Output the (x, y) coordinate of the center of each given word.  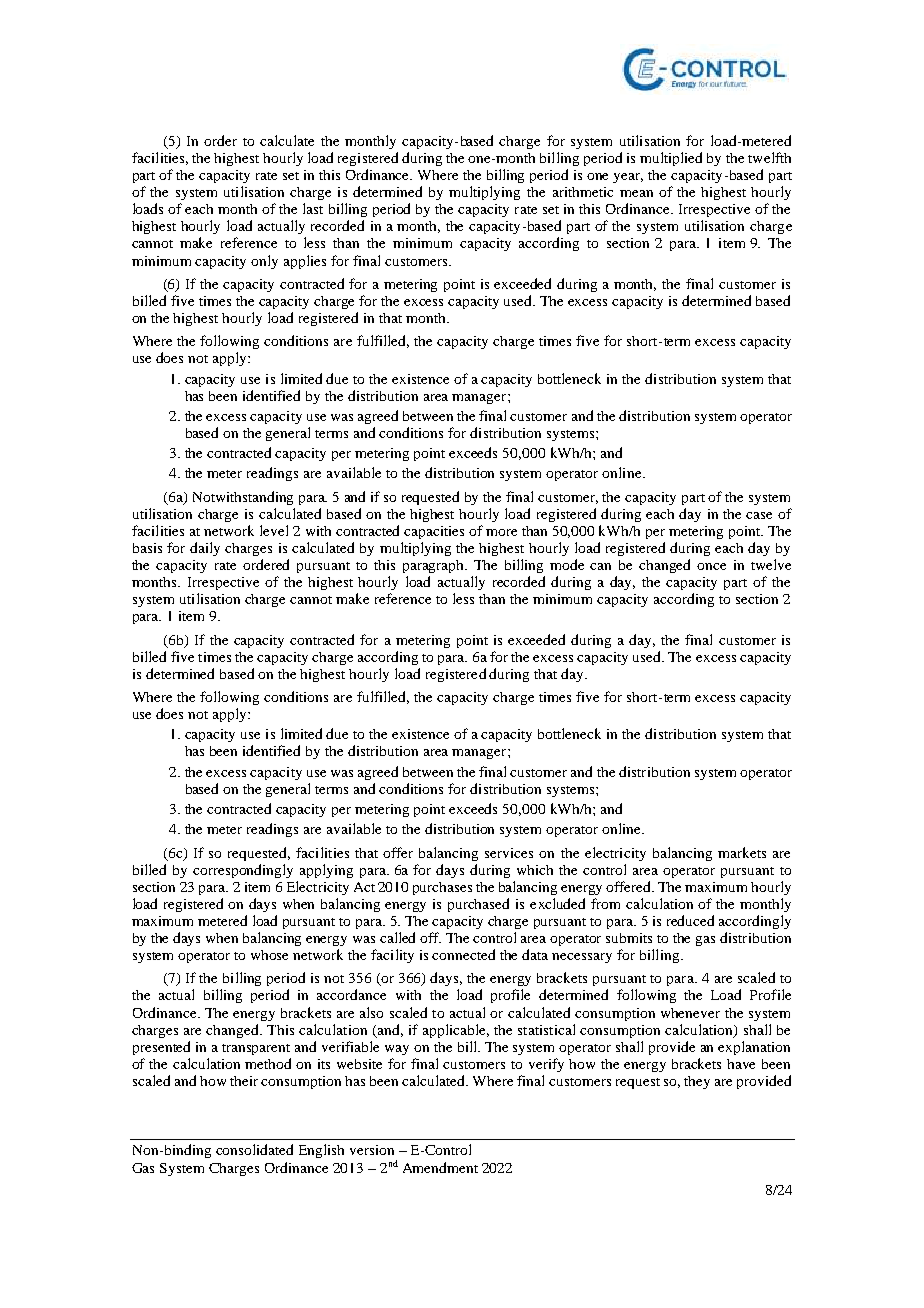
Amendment (440, 1167)
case (759, 515)
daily (205, 549)
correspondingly (243, 871)
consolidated (254, 1149)
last (313, 208)
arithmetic (583, 192)
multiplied (671, 159)
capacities (434, 532)
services (509, 853)
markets (742, 852)
